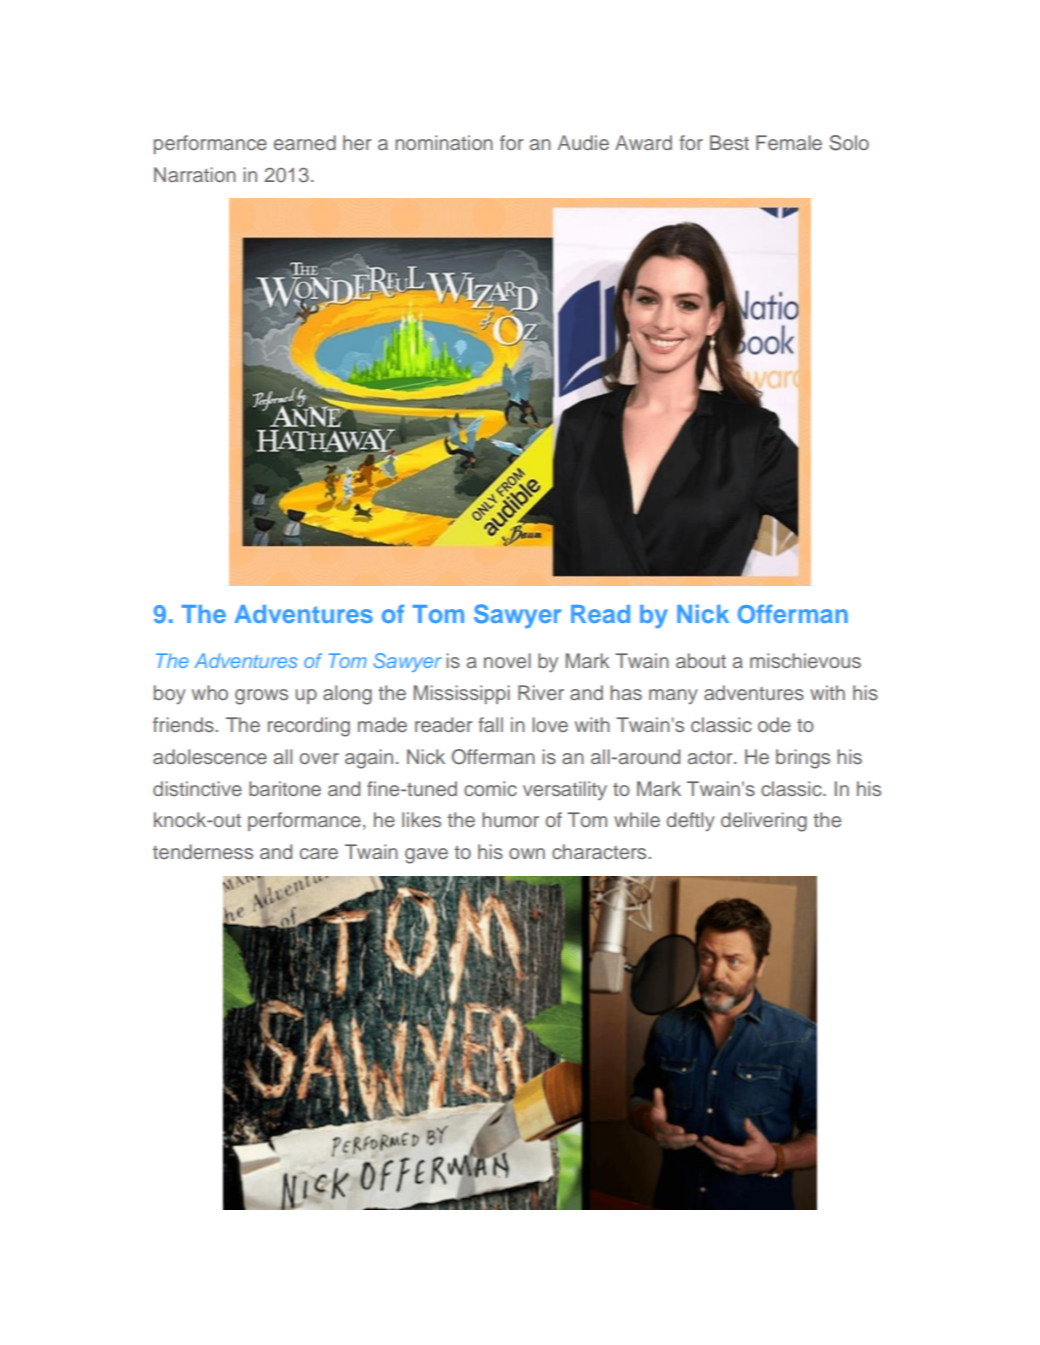  What do you see at coordinates (305, 142) in the screenshot?
I see `earned` at bounding box center [305, 142].
